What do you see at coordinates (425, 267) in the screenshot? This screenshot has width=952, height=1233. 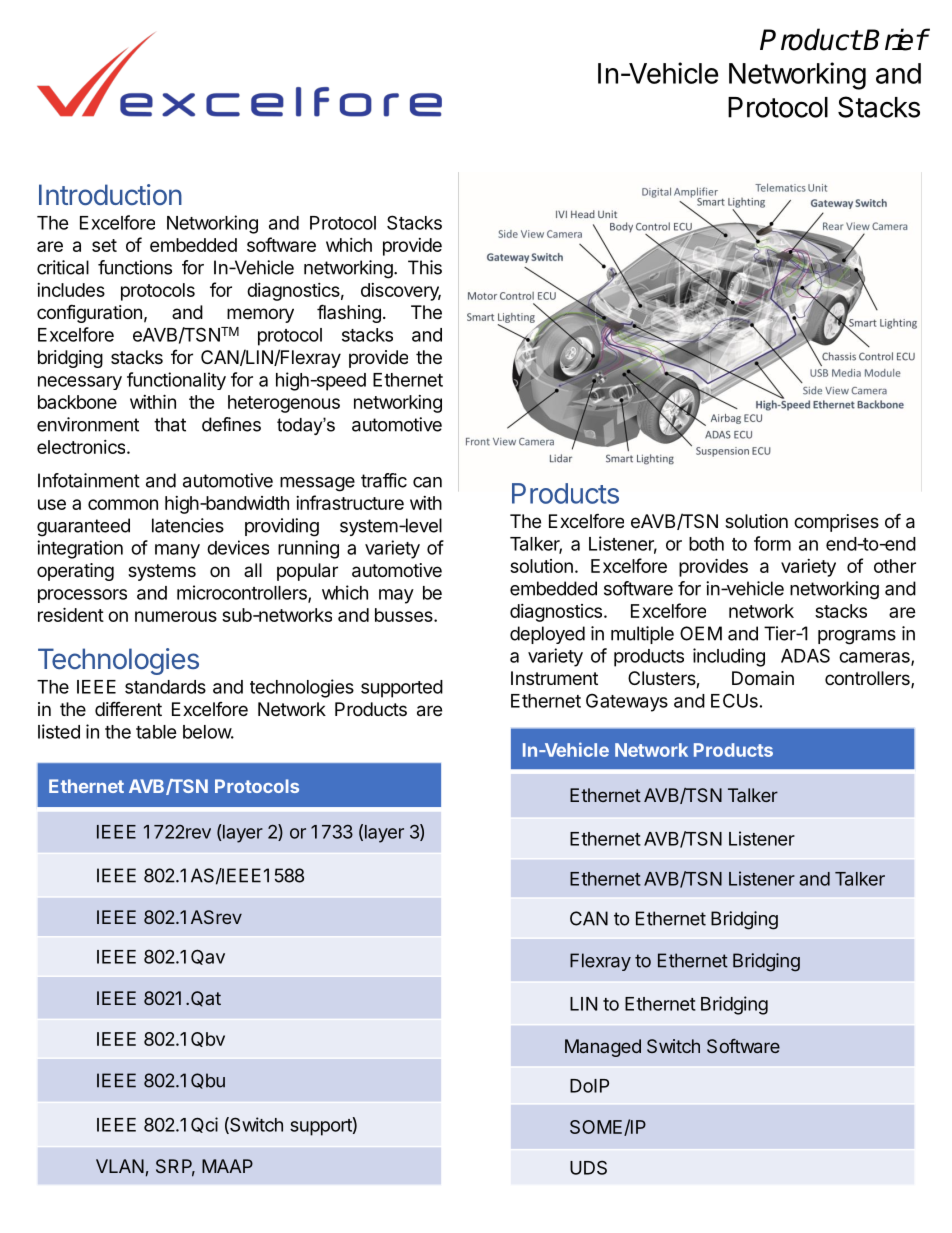 I see `This` at bounding box center [425, 267].
